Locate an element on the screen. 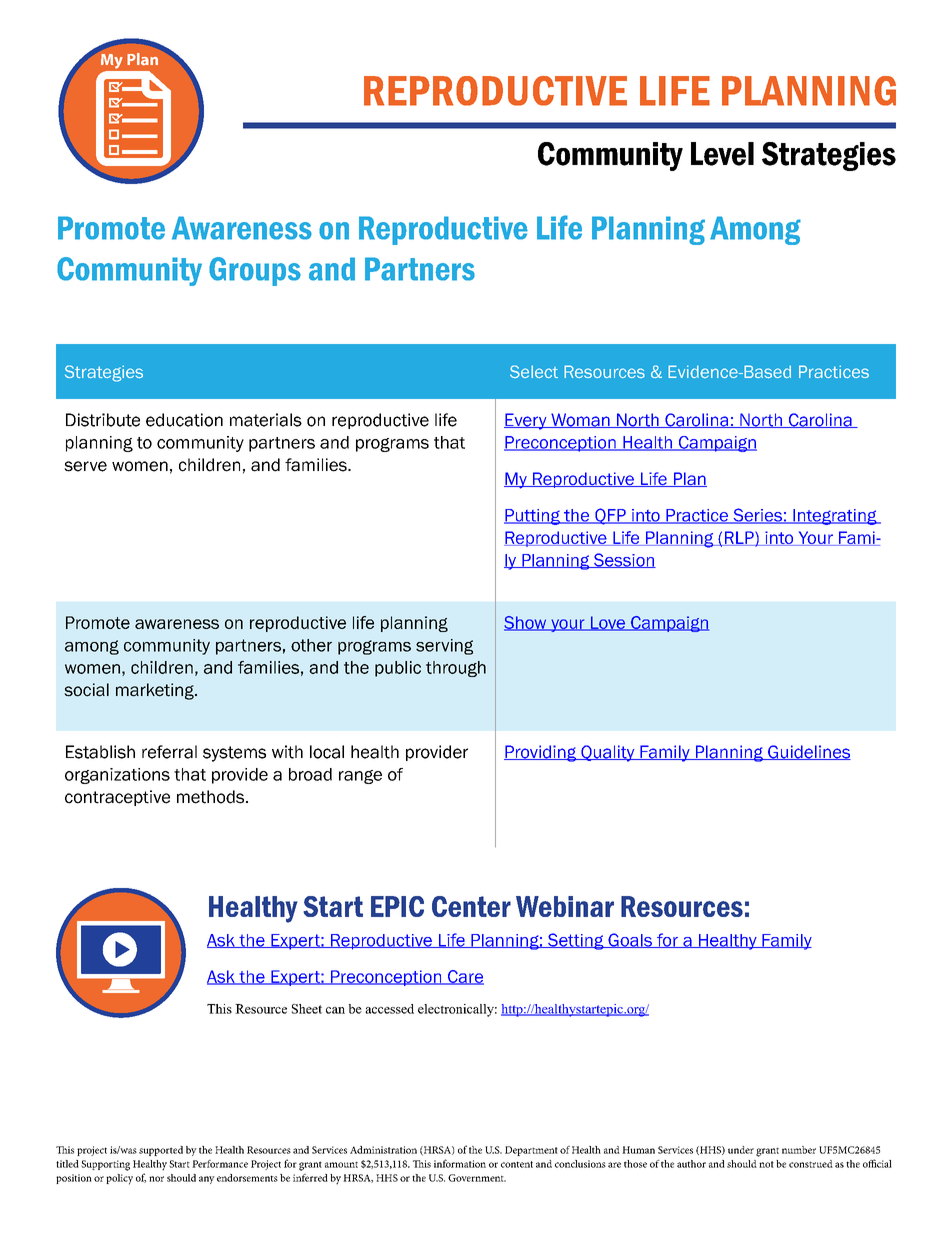 This screenshot has height=1233, width=952. Level is located at coordinates (722, 154).
